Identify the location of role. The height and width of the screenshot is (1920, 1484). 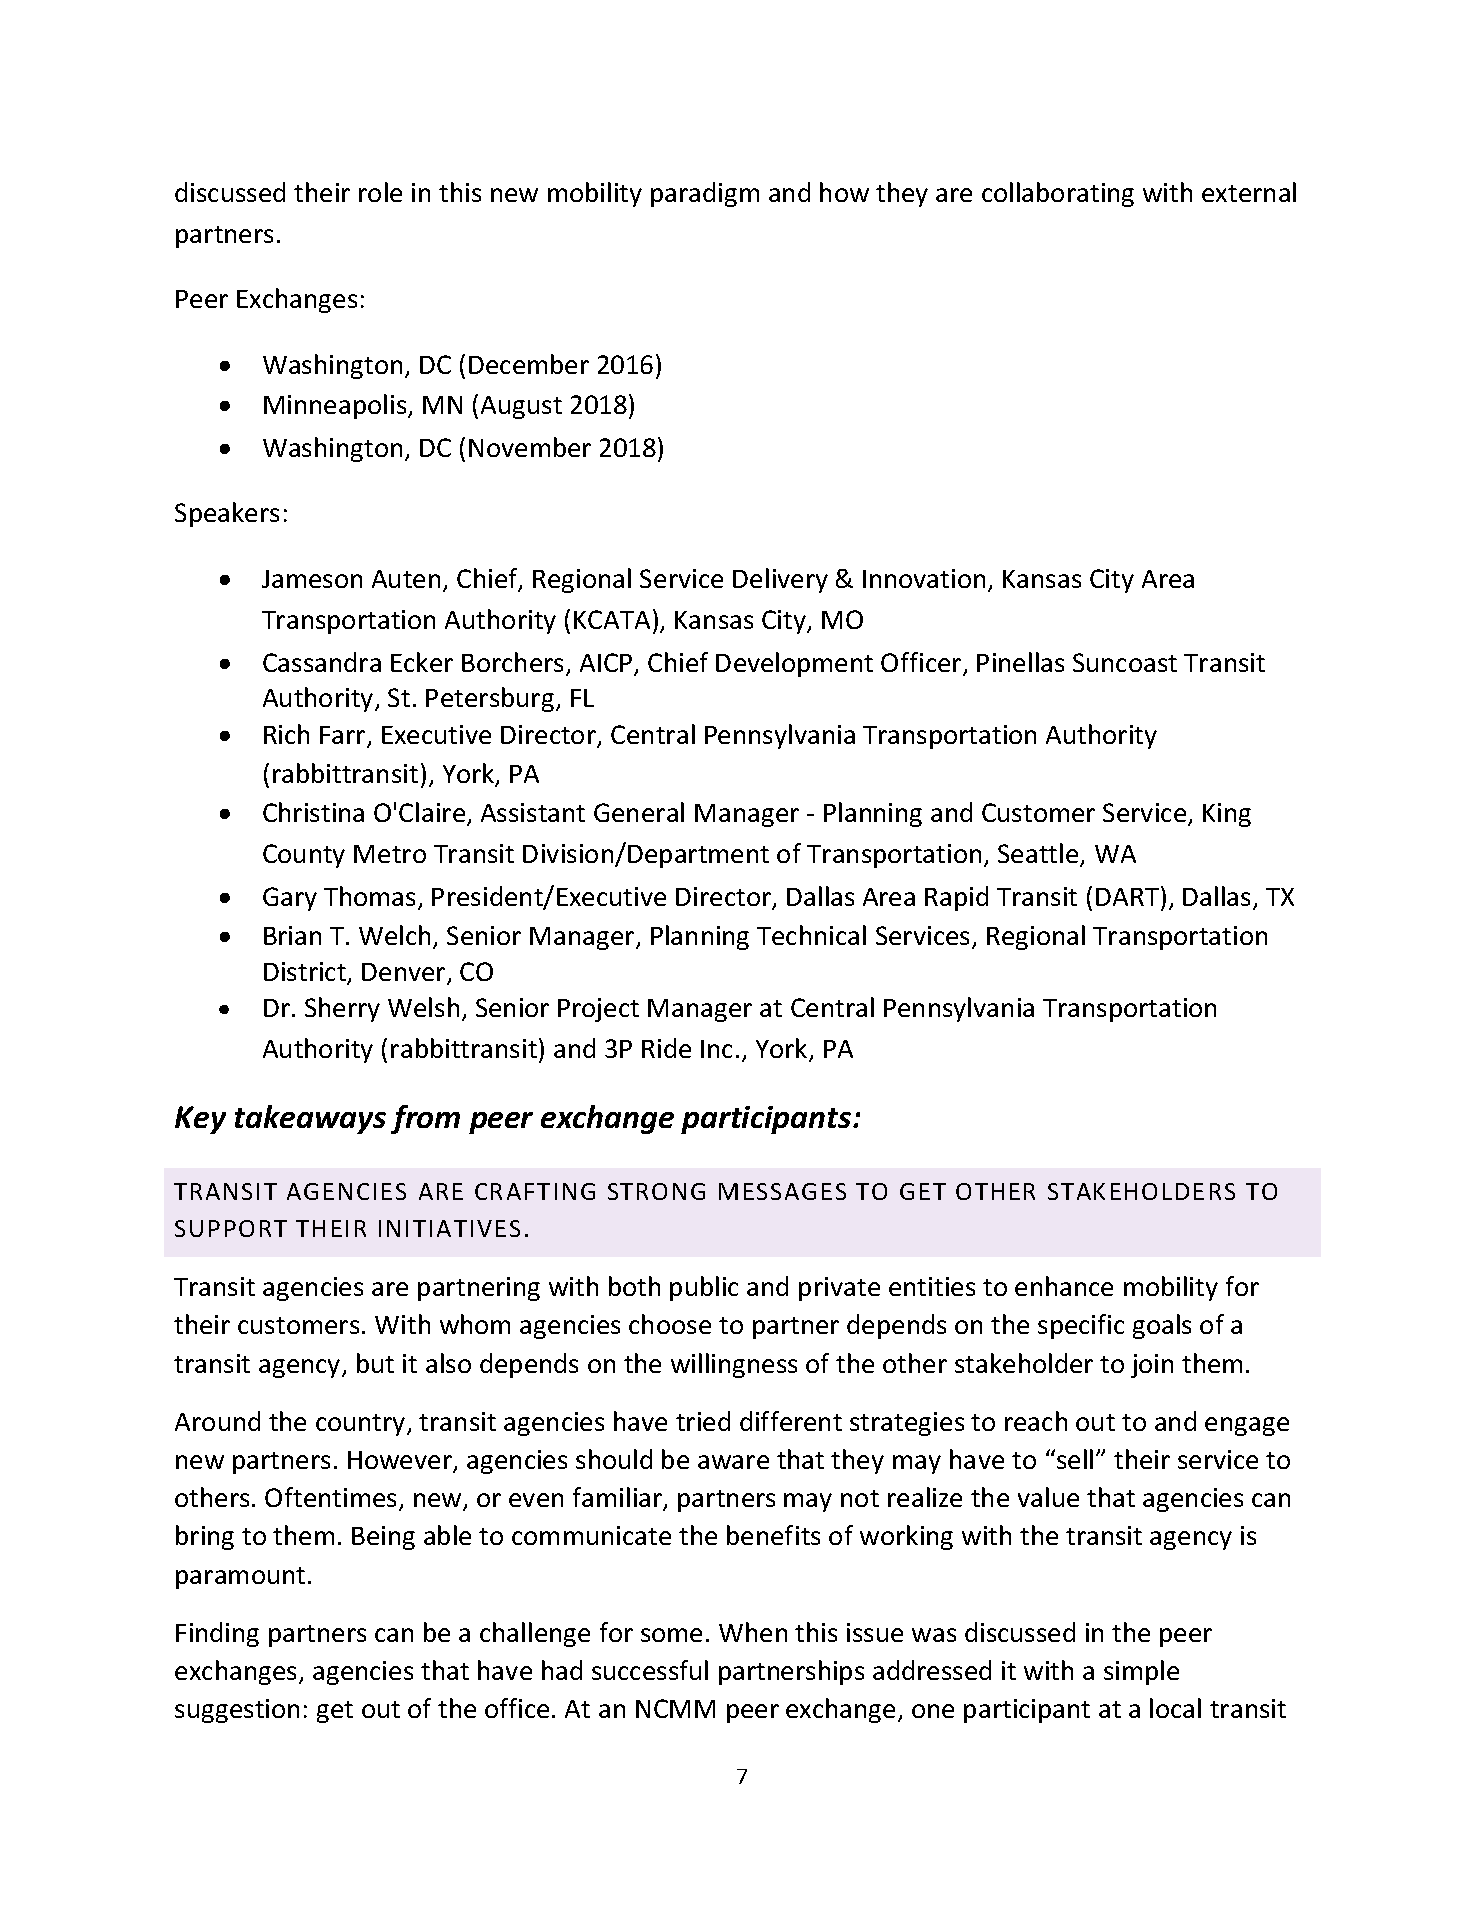
(380, 192).
